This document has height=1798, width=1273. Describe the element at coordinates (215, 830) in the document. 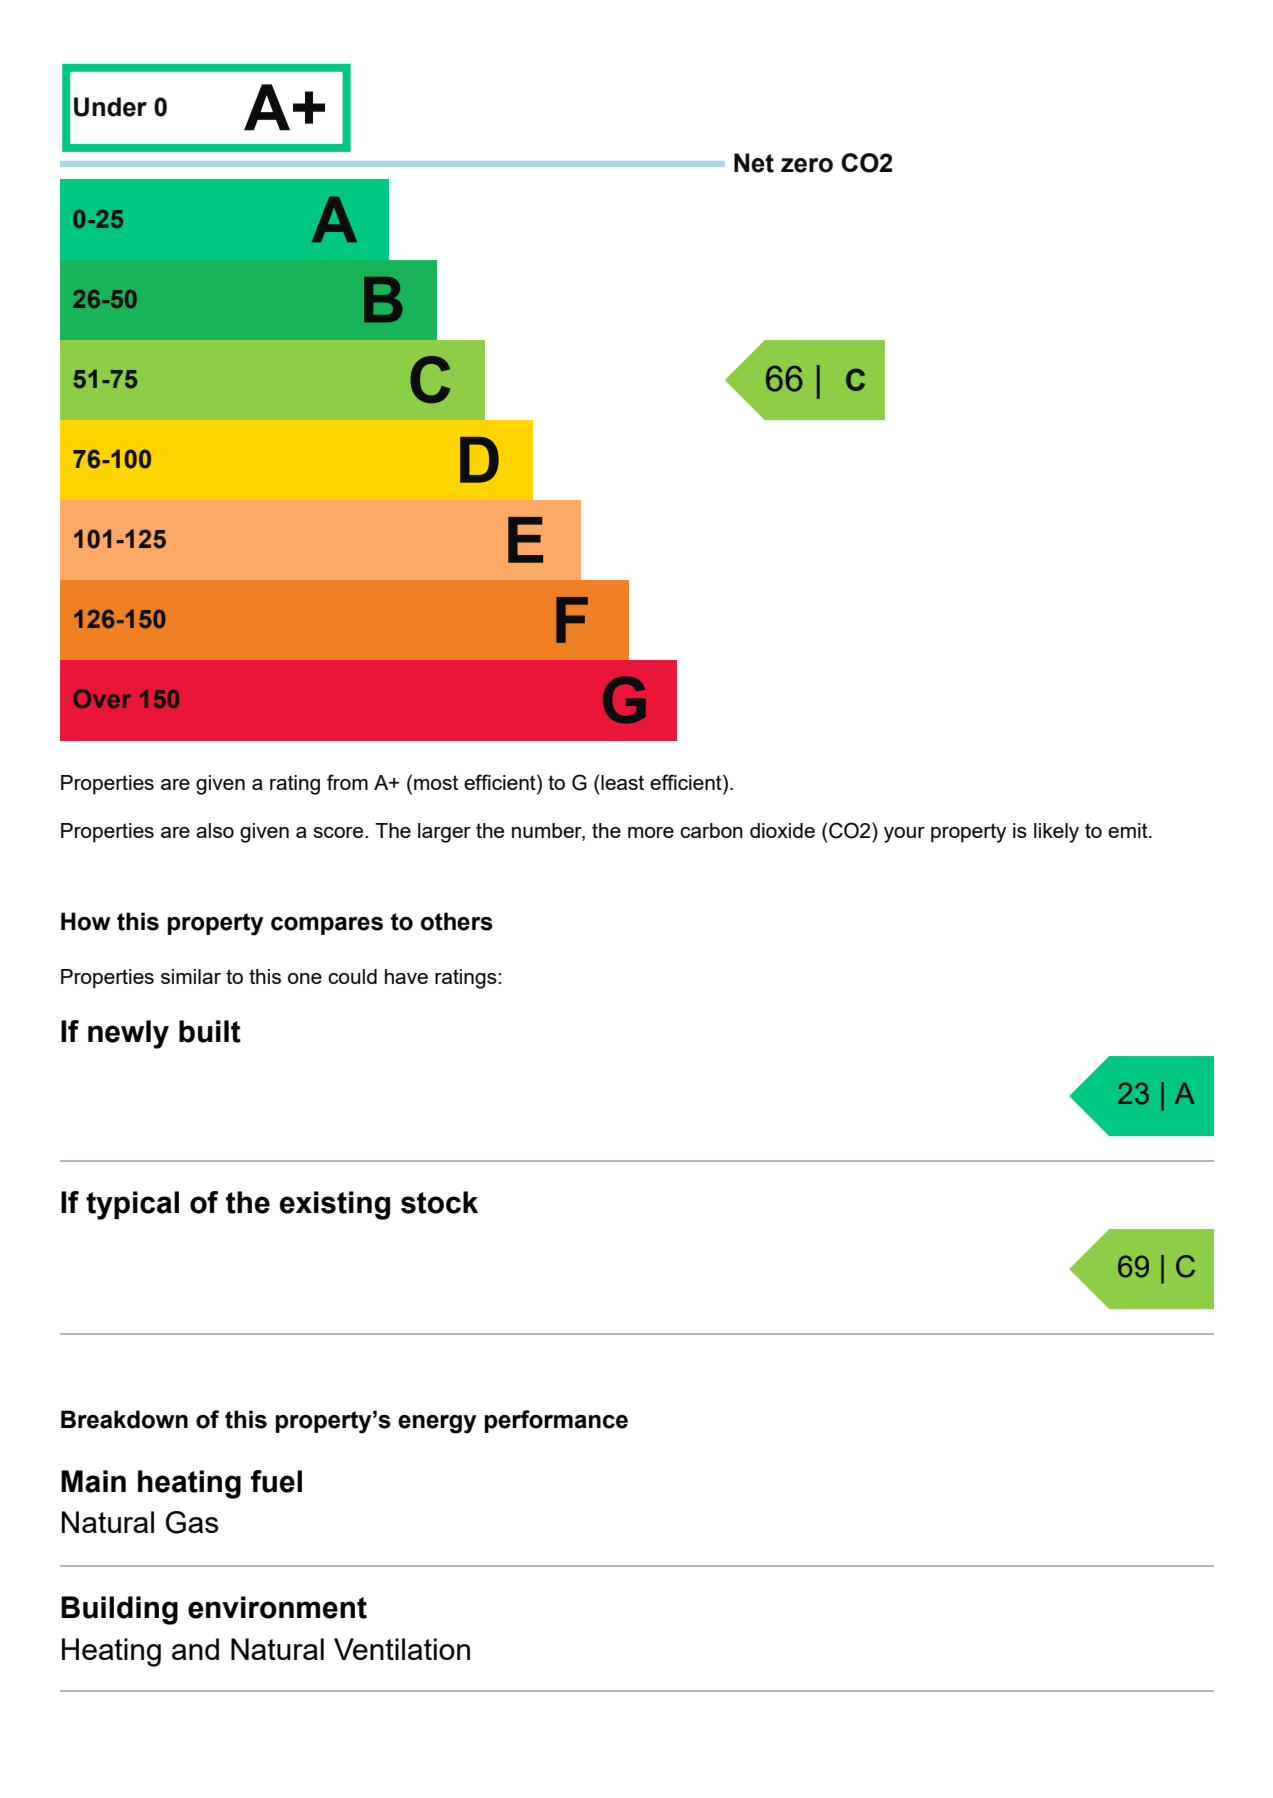

I see `also` at that location.
